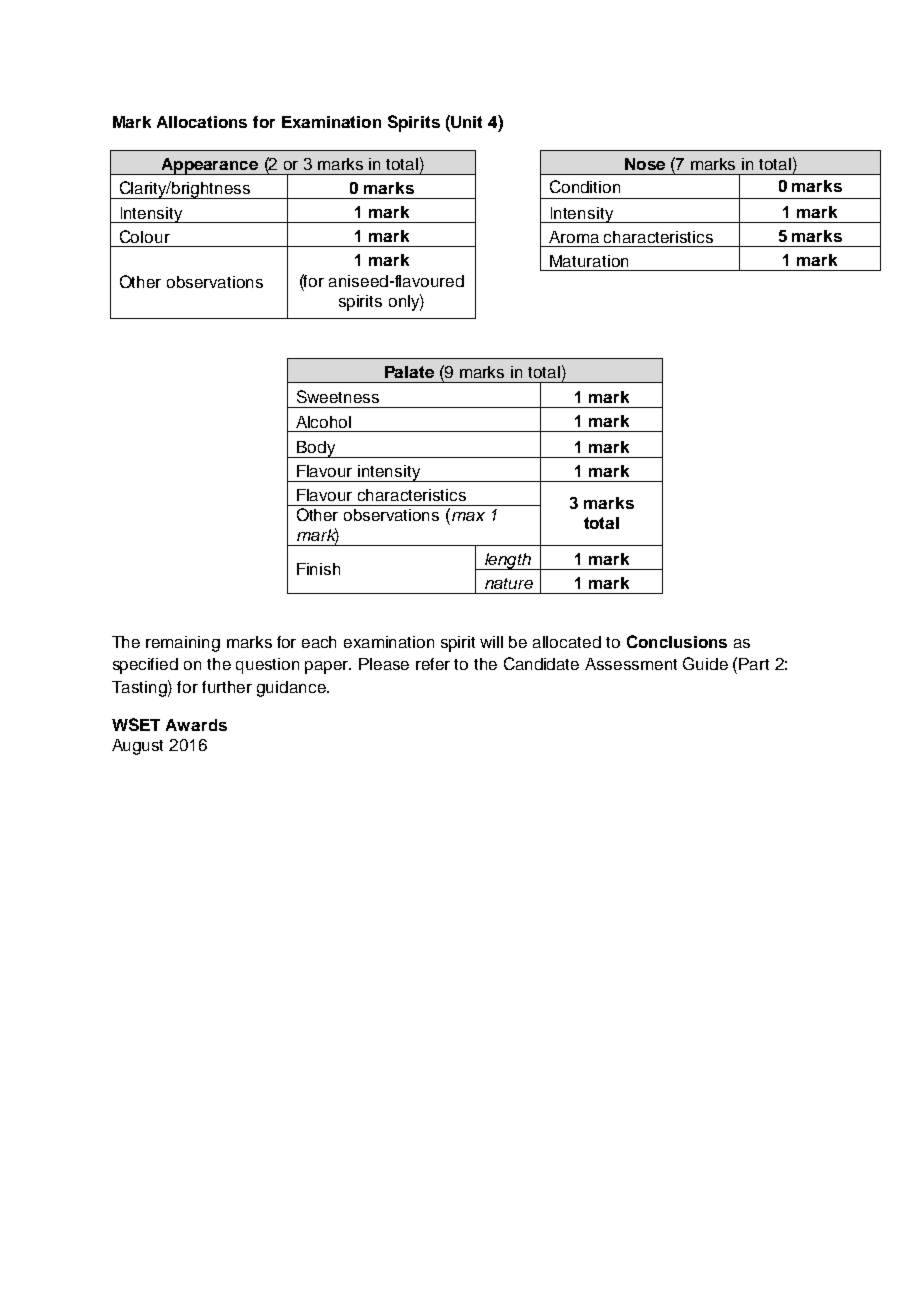 Image resolution: width=924 pixels, height=1308 pixels. What do you see at coordinates (338, 396) in the screenshot?
I see `Sweetness` at bounding box center [338, 396].
